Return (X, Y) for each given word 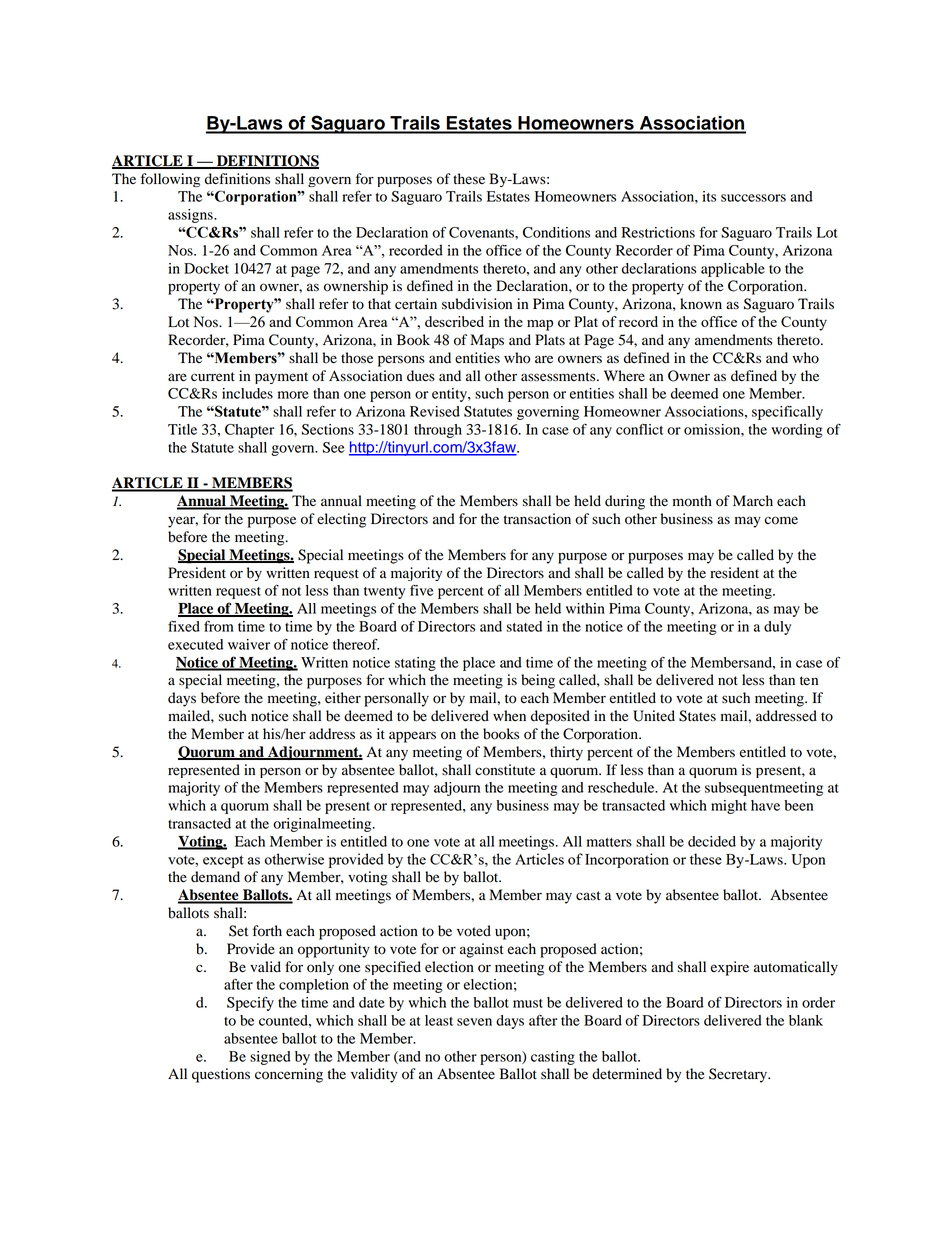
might (729, 807)
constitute (505, 770)
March (753, 500)
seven (474, 1022)
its (709, 196)
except (223, 861)
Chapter (249, 431)
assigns (191, 216)
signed (270, 1058)
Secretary (739, 1075)
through (438, 431)
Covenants (482, 232)
